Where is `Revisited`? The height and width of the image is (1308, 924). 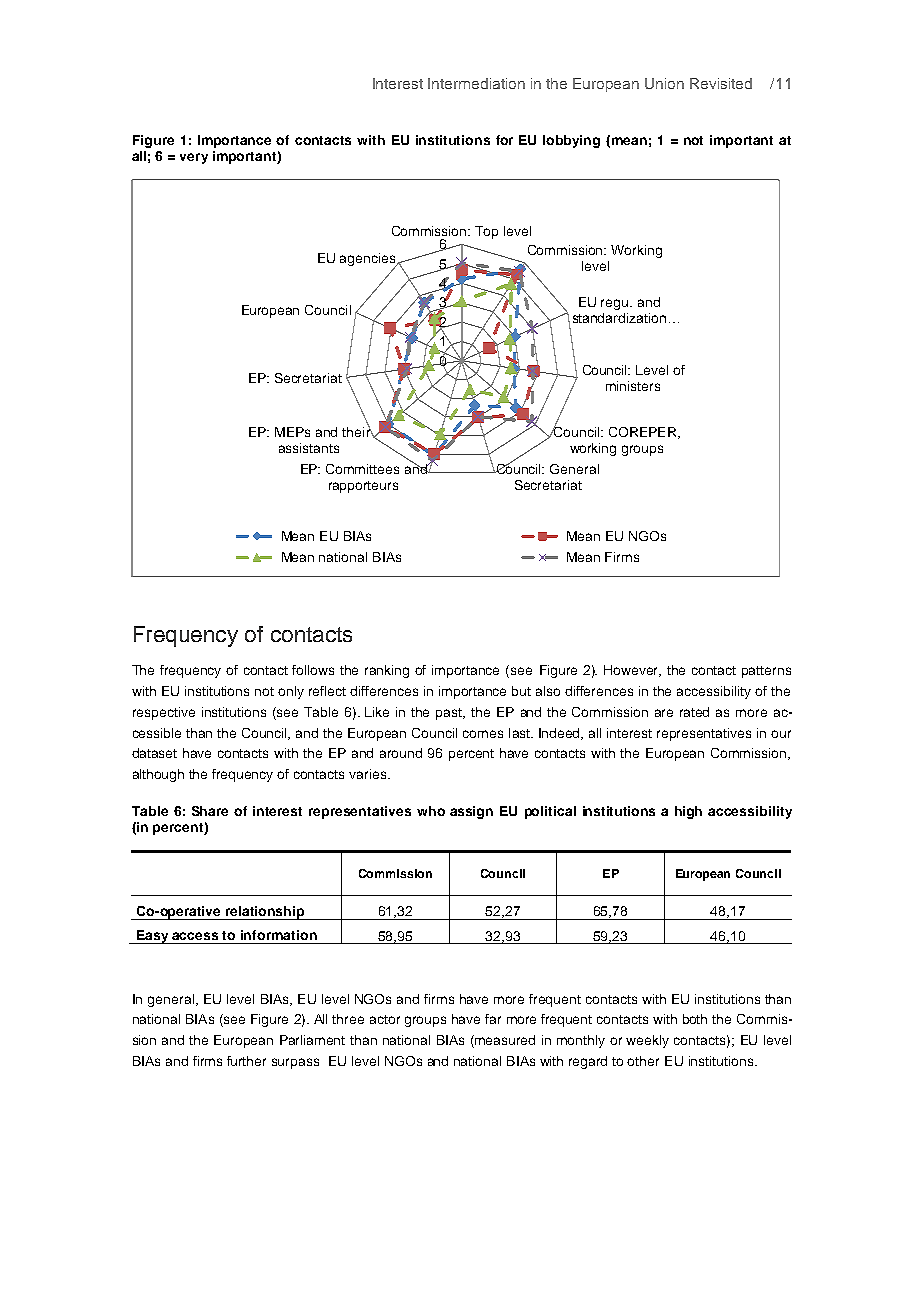
Revisited is located at coordinates (721, 83).
